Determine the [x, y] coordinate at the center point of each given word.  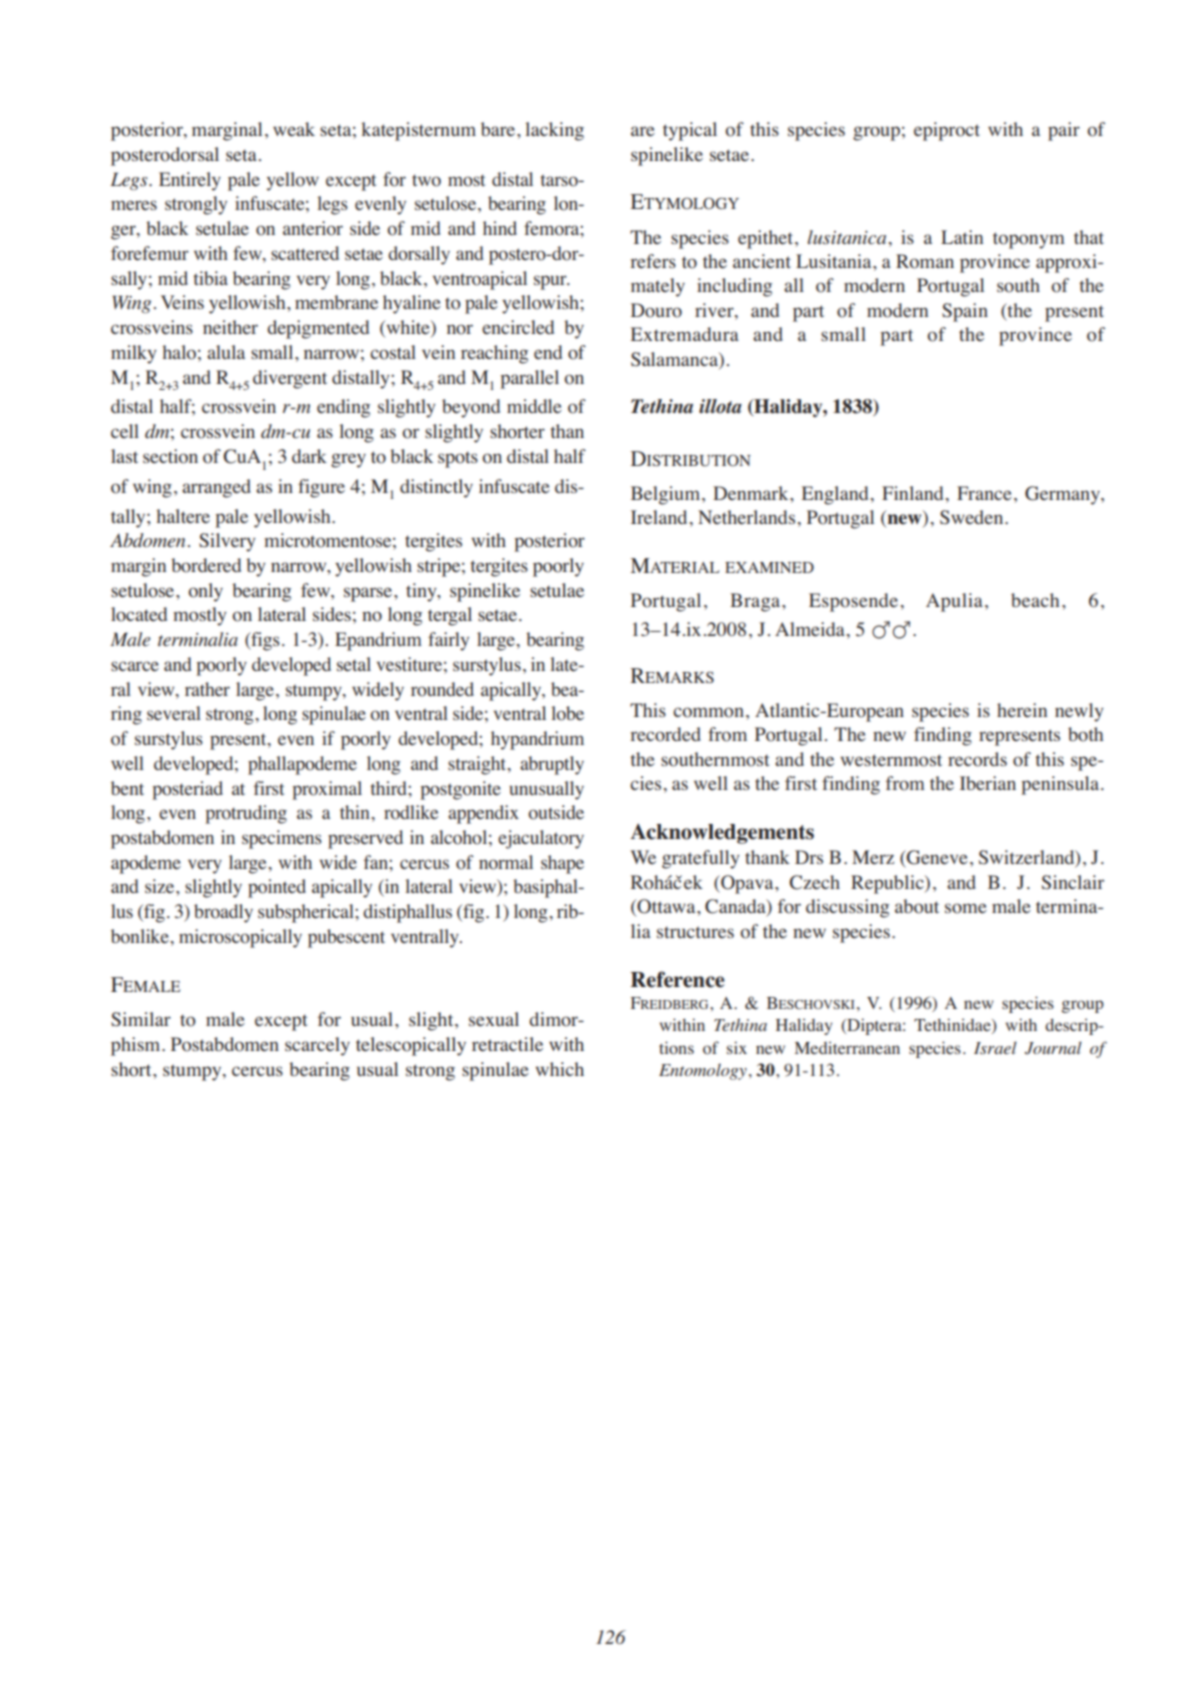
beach [1035, 600]
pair [1064, 131]
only [205, 592]
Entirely [190, 181]
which [560, 1069]
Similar [141, 1019]
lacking [554, 131]
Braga [756, 602]
